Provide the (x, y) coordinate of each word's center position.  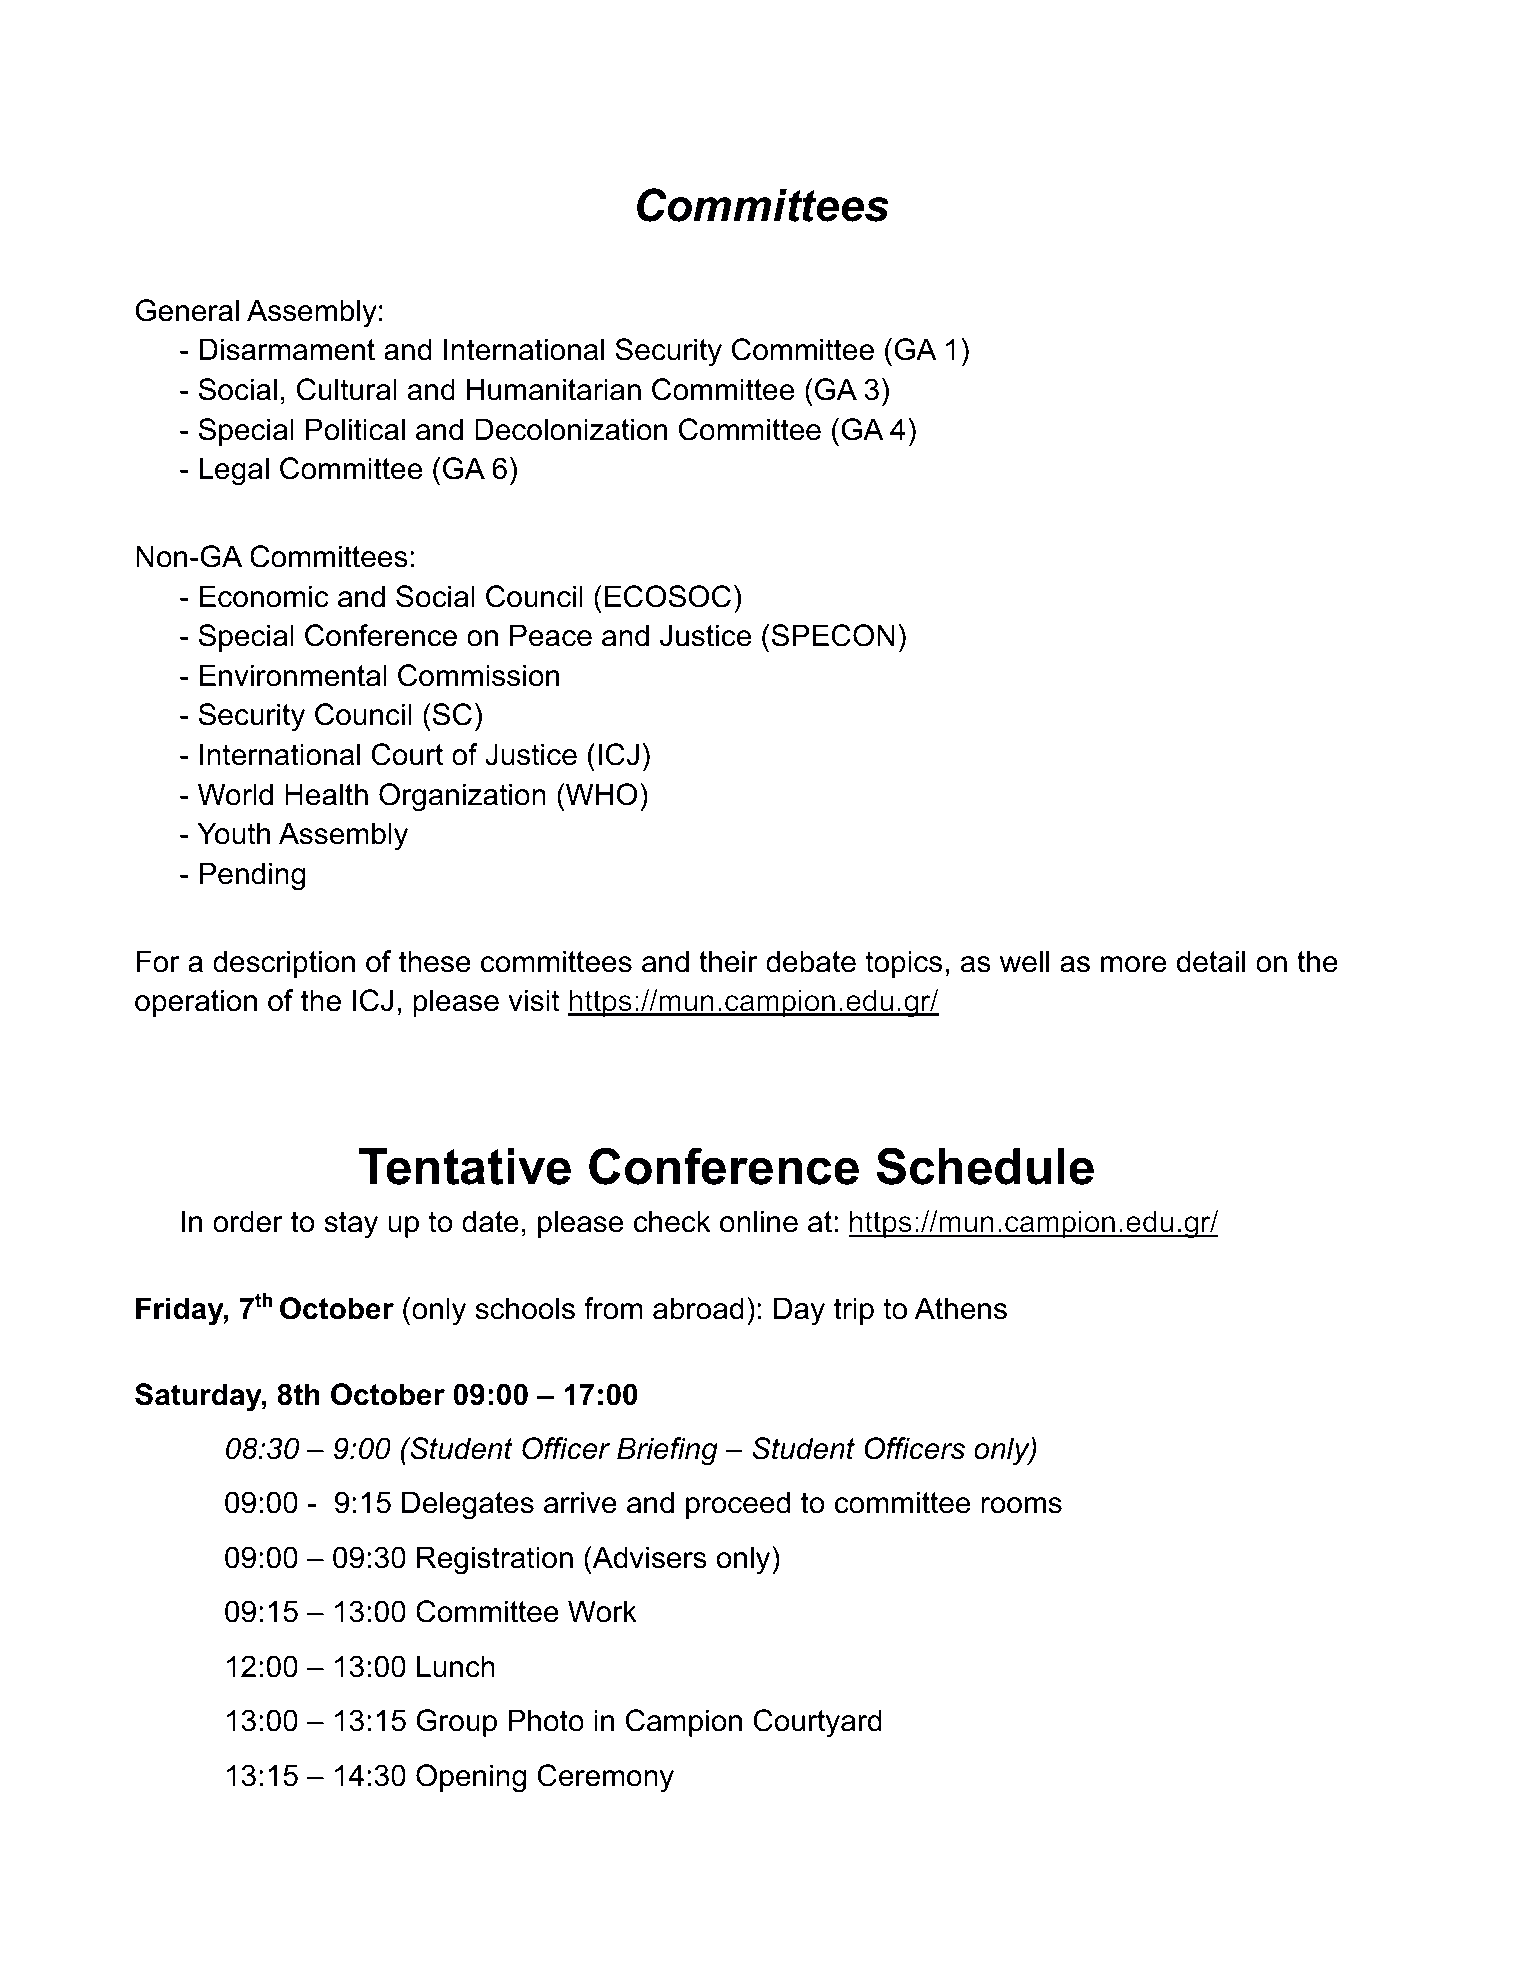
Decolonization (571, 429)
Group (456, 1723)
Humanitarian (554, 389)
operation (196, 1003)
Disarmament (287, 349)
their (728, 961)
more (1133, 964)
